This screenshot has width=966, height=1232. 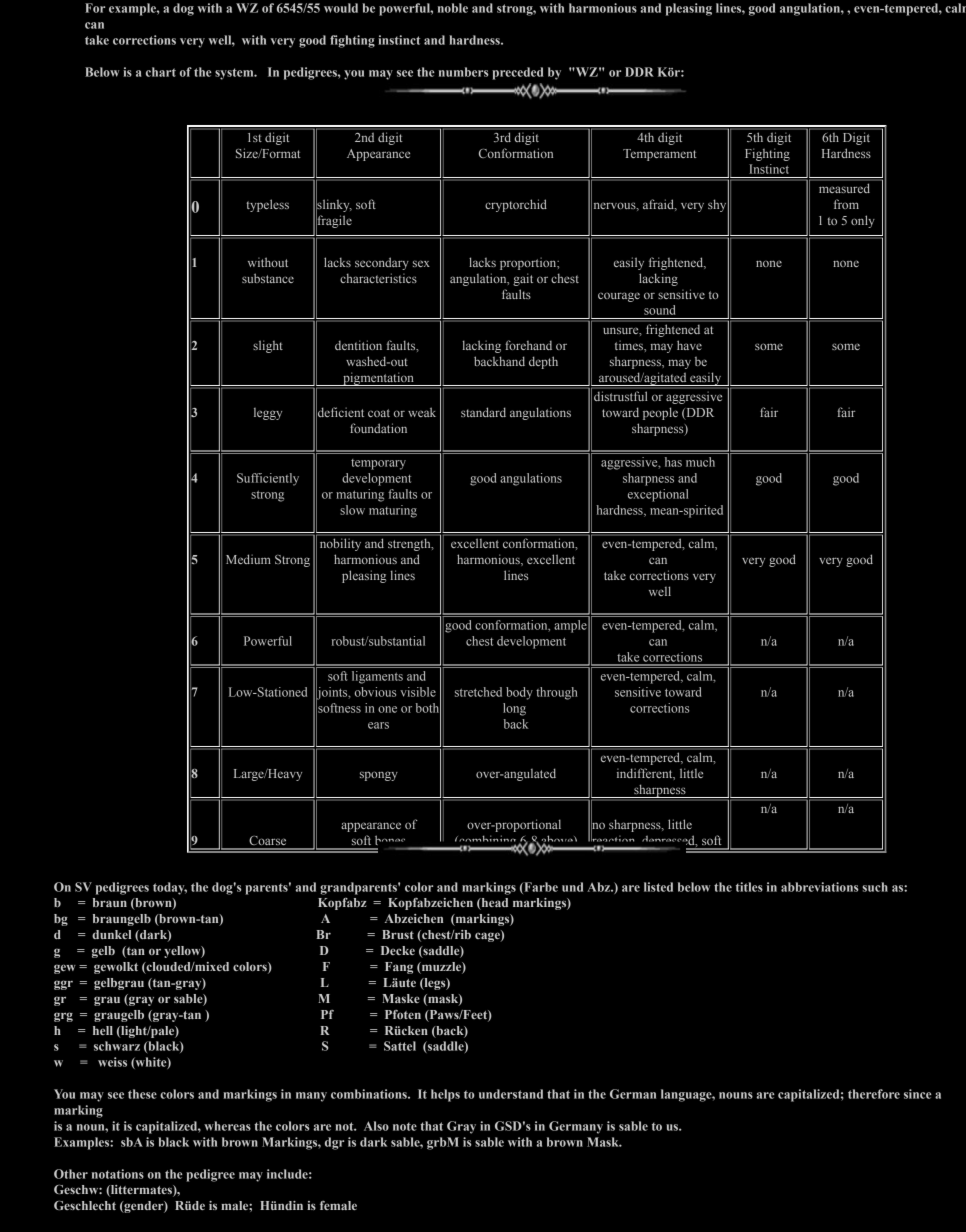 I want to click on exceptional, so click(x=658, y=495).
